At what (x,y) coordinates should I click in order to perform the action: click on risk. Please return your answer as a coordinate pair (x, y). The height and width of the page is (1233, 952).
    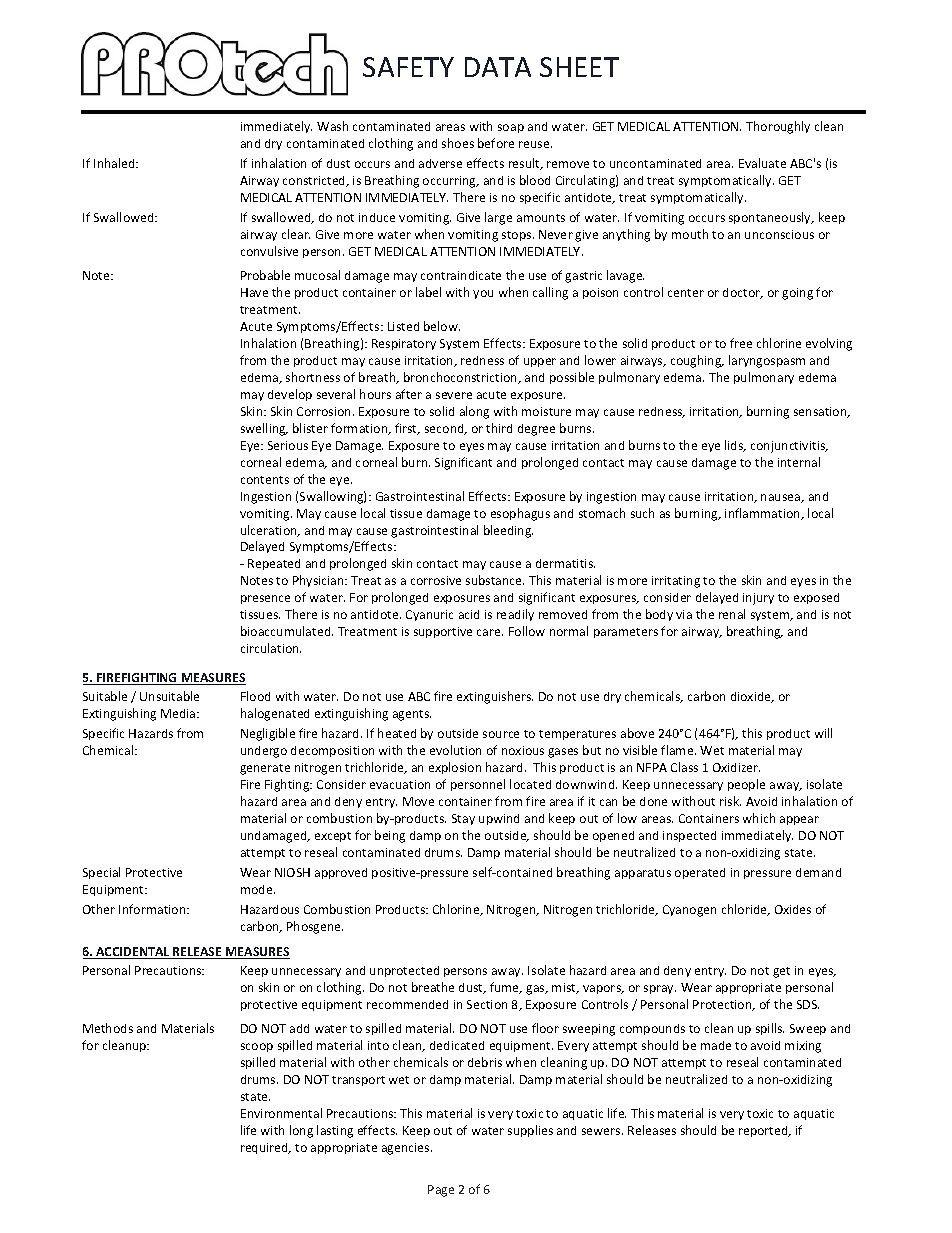
    Looking at the image, I should click on (730, 801).
